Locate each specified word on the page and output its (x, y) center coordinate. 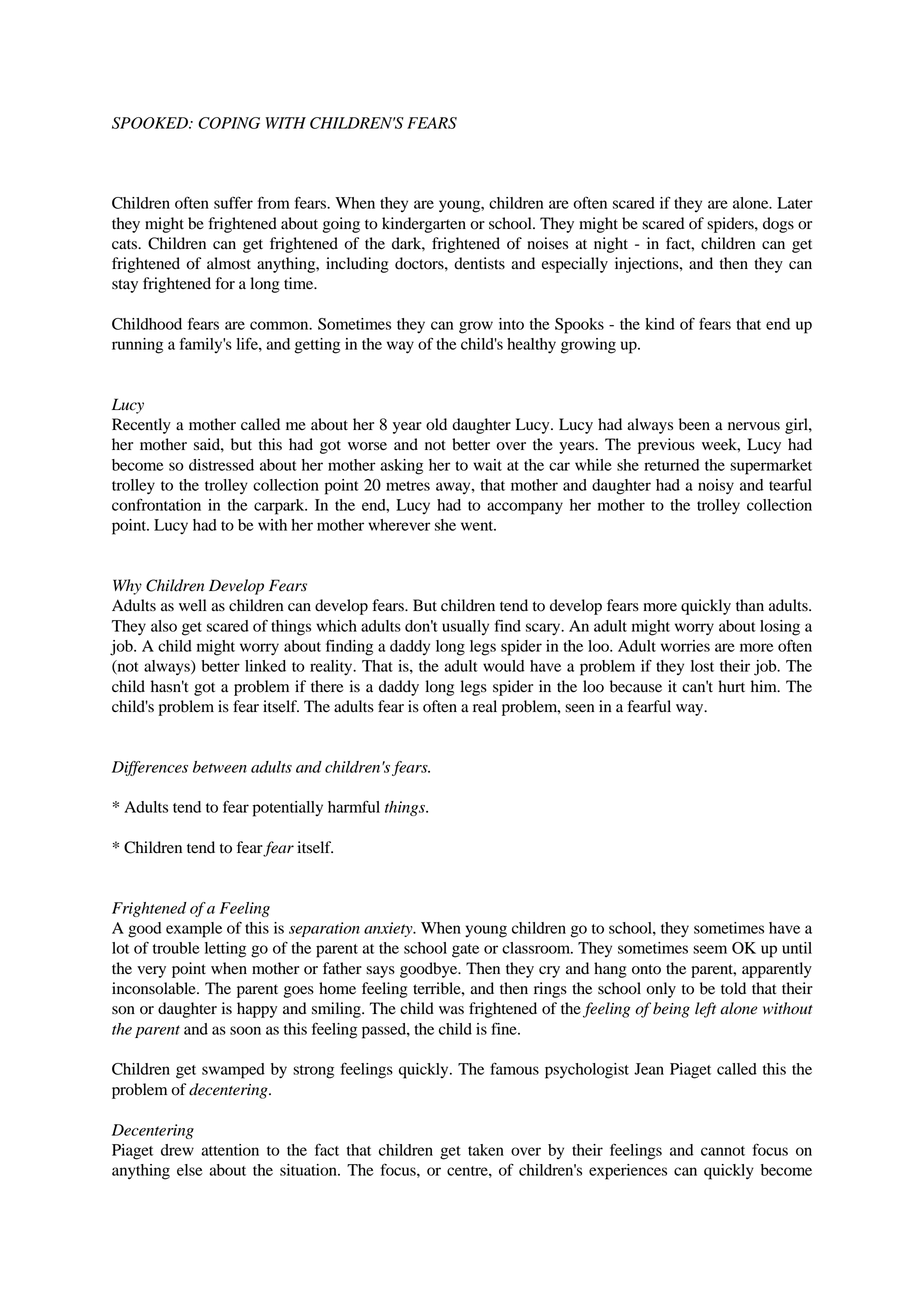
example (194, 930)
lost (702, 666)
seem (710, 949)
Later (795, 203)
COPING (229, 123)
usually (465, 627)
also (164, 626)
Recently (141, 426)
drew (177, 1150)
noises (547, 243)
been (694, 424)
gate (465, 951)
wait (487, 465)
